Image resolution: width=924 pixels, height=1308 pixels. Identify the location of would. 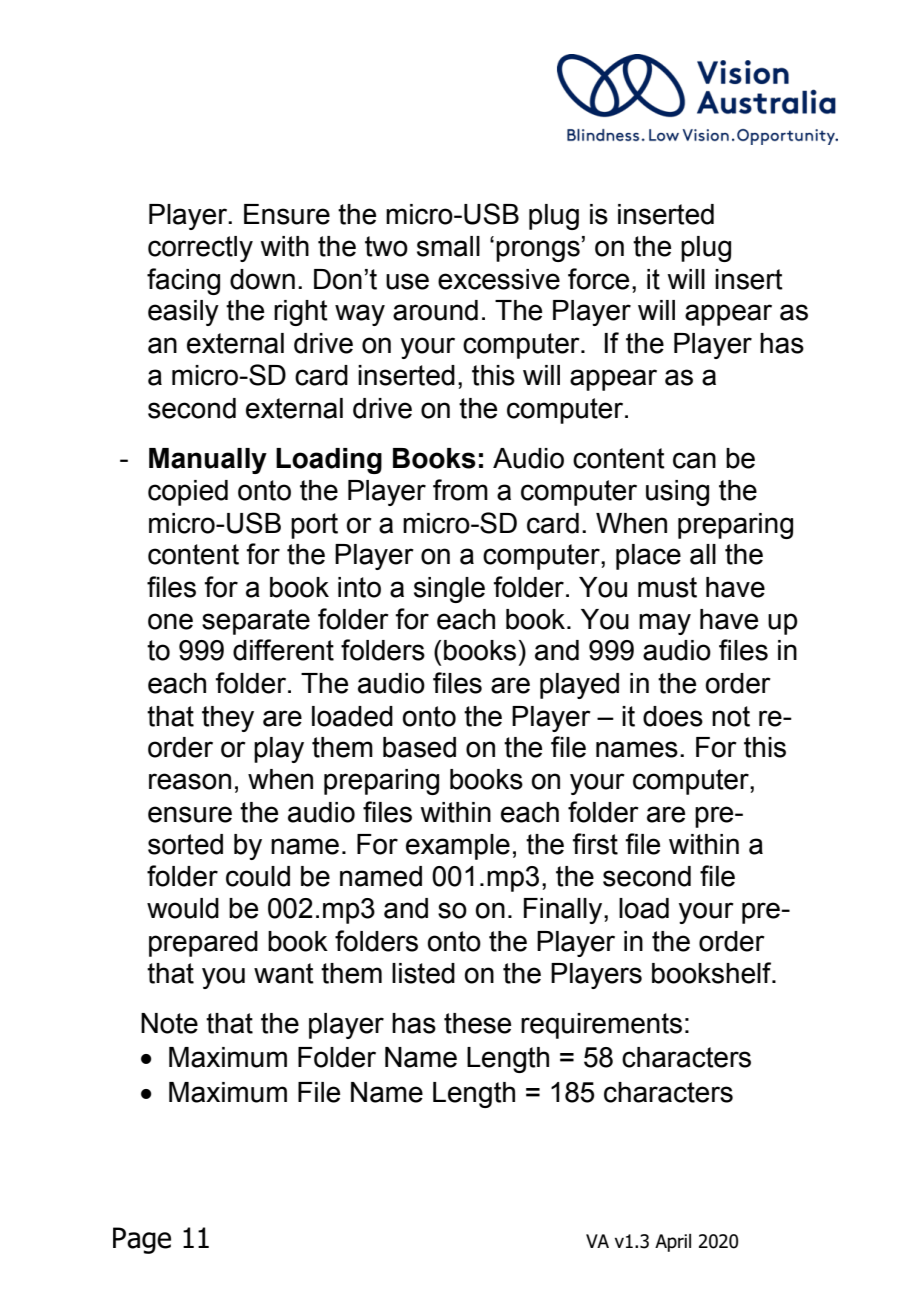
(183, 908).
